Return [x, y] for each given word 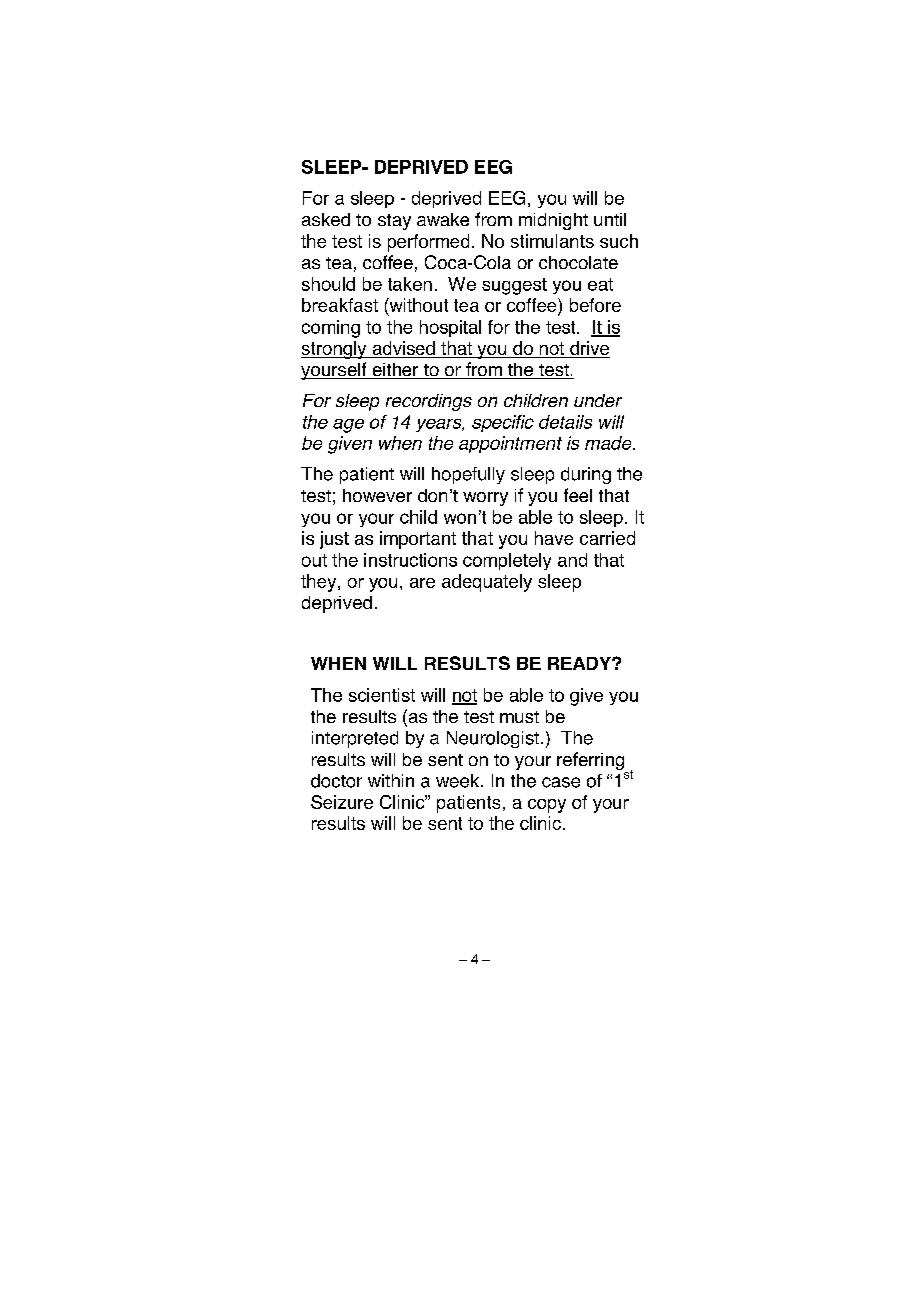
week [459, 781]
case [561, 782]
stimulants [552, 241]
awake [443, 219]
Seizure [342, 802]
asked [326, 219]
